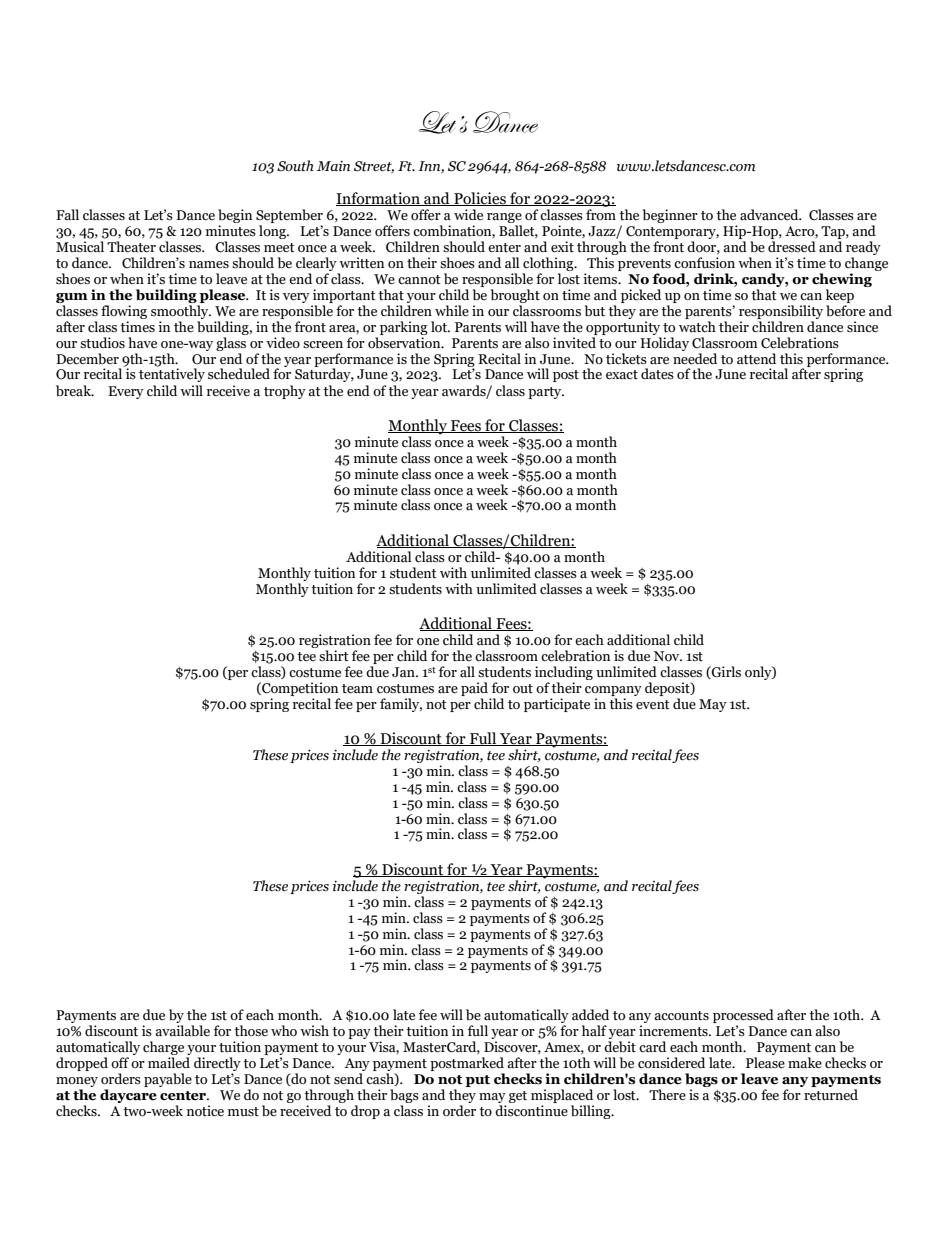  Describe the element at coordinates (74, 391) in the screenshot. I see `break` at that location.
